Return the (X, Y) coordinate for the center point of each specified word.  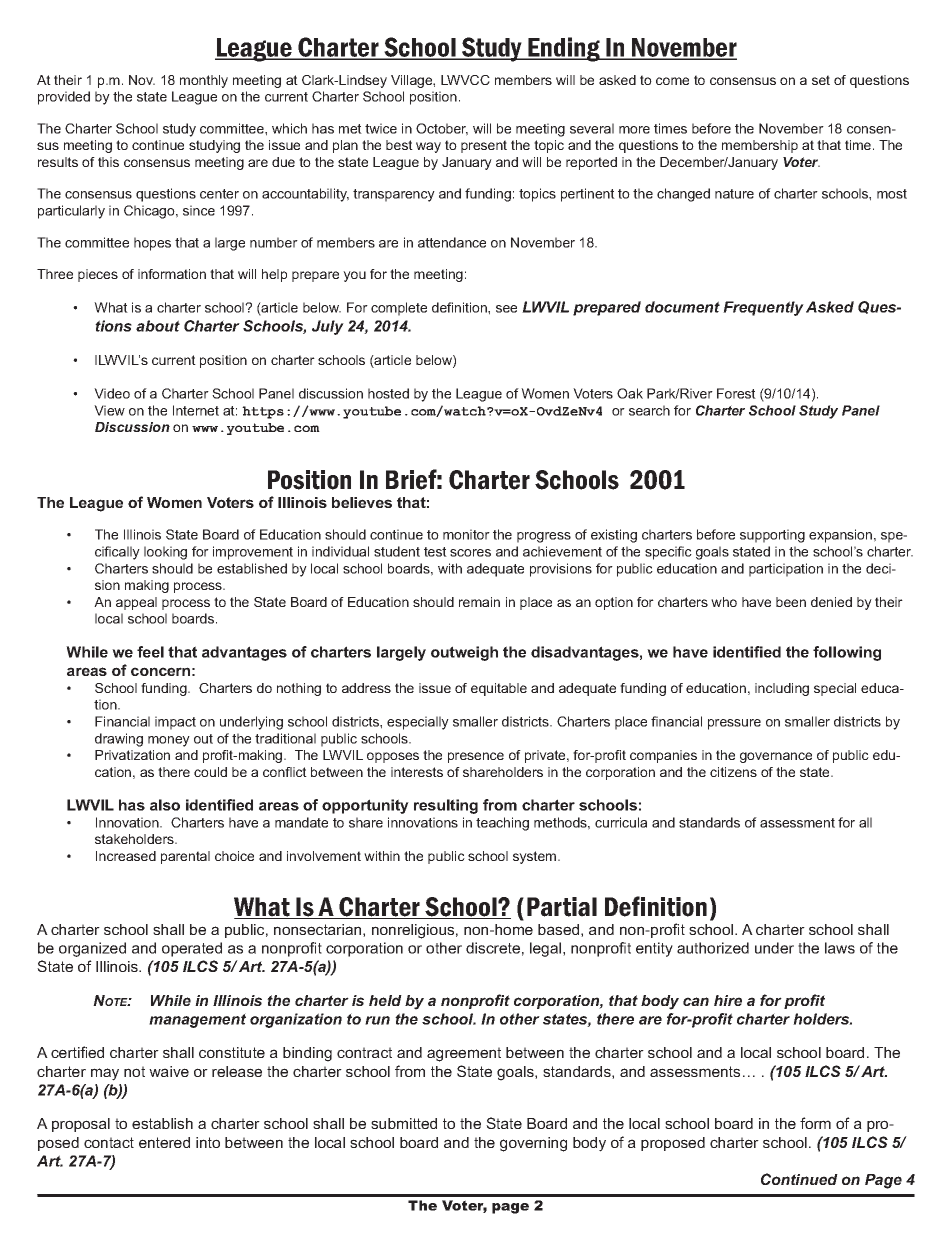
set (821, 80)
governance (776, 757)
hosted (388, 393)
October (442, 129)
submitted (404, 1123)
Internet (196, 410)
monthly (204, 81)
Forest (736, 393)
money (169, 741)
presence (476, 757)
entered (164, 1142)
